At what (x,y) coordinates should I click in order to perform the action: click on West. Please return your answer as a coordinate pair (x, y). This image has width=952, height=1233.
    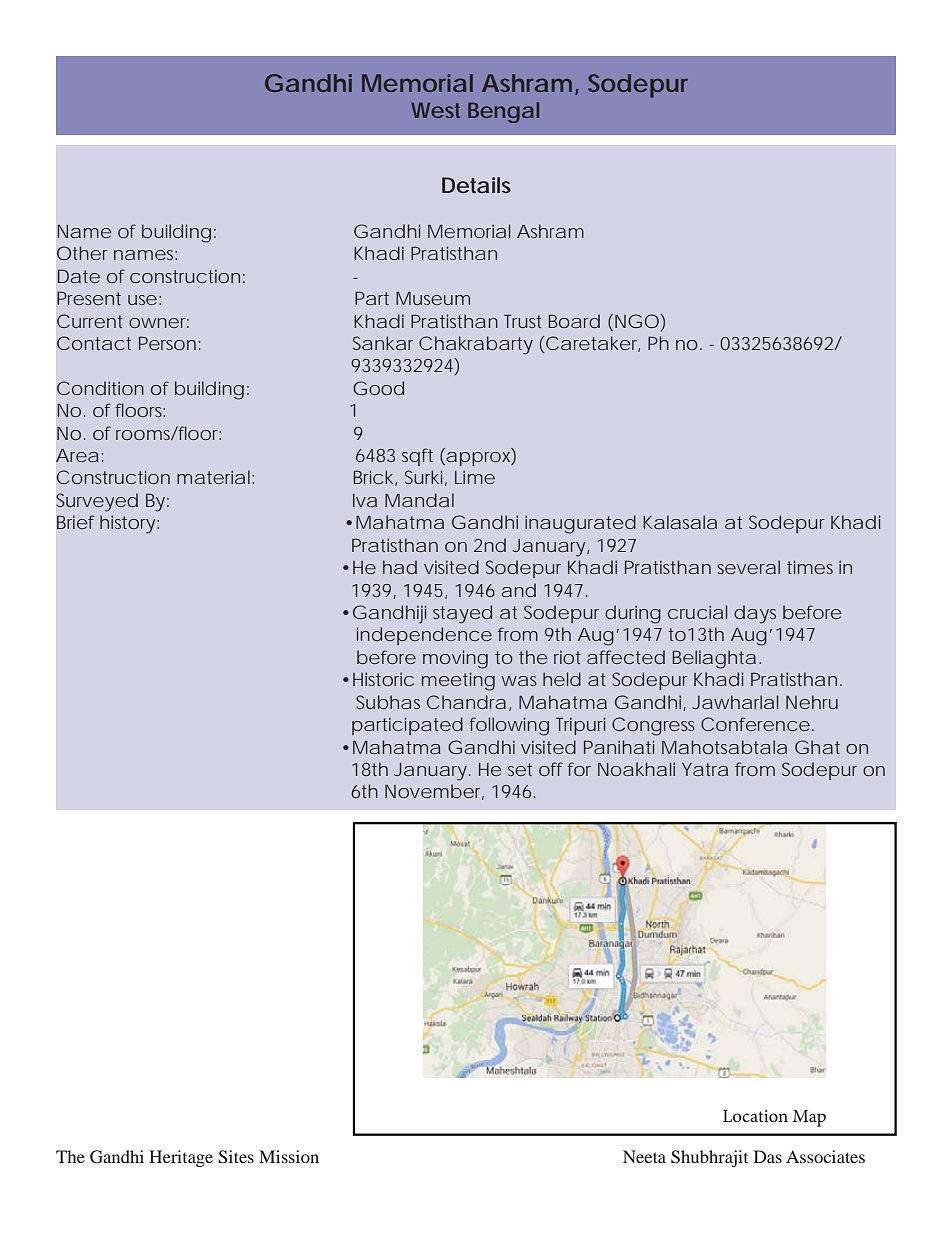
    Looking at the image, I should click on (435, 110).
